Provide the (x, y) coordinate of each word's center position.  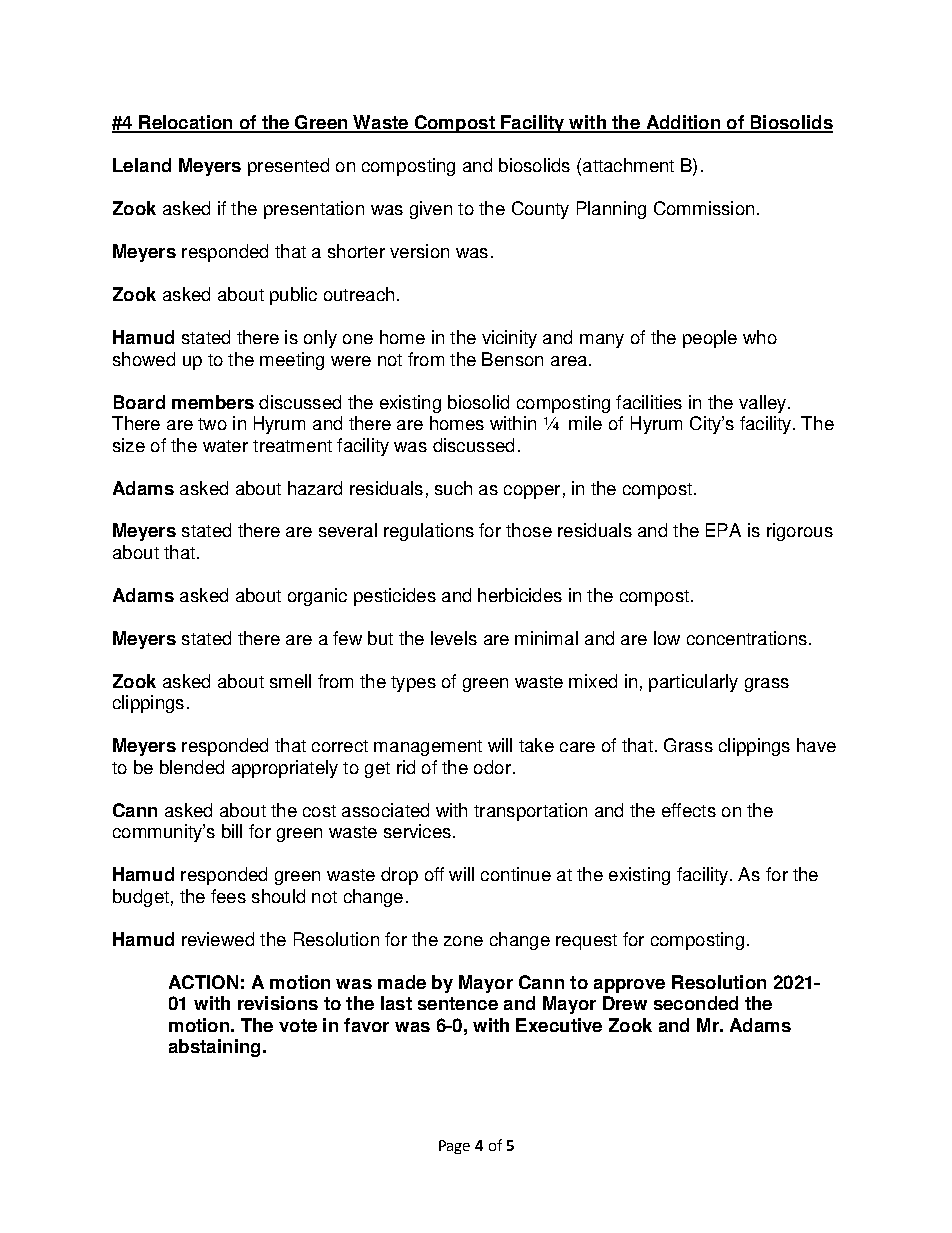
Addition (683, 123)
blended (192, 767)
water (225, 446)
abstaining (214, 1048)
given (431, 210)
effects (689, 810)
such (453, 488)
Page (454, 1147)
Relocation (186, 123)
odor (492, 767)
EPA (723, 530)
